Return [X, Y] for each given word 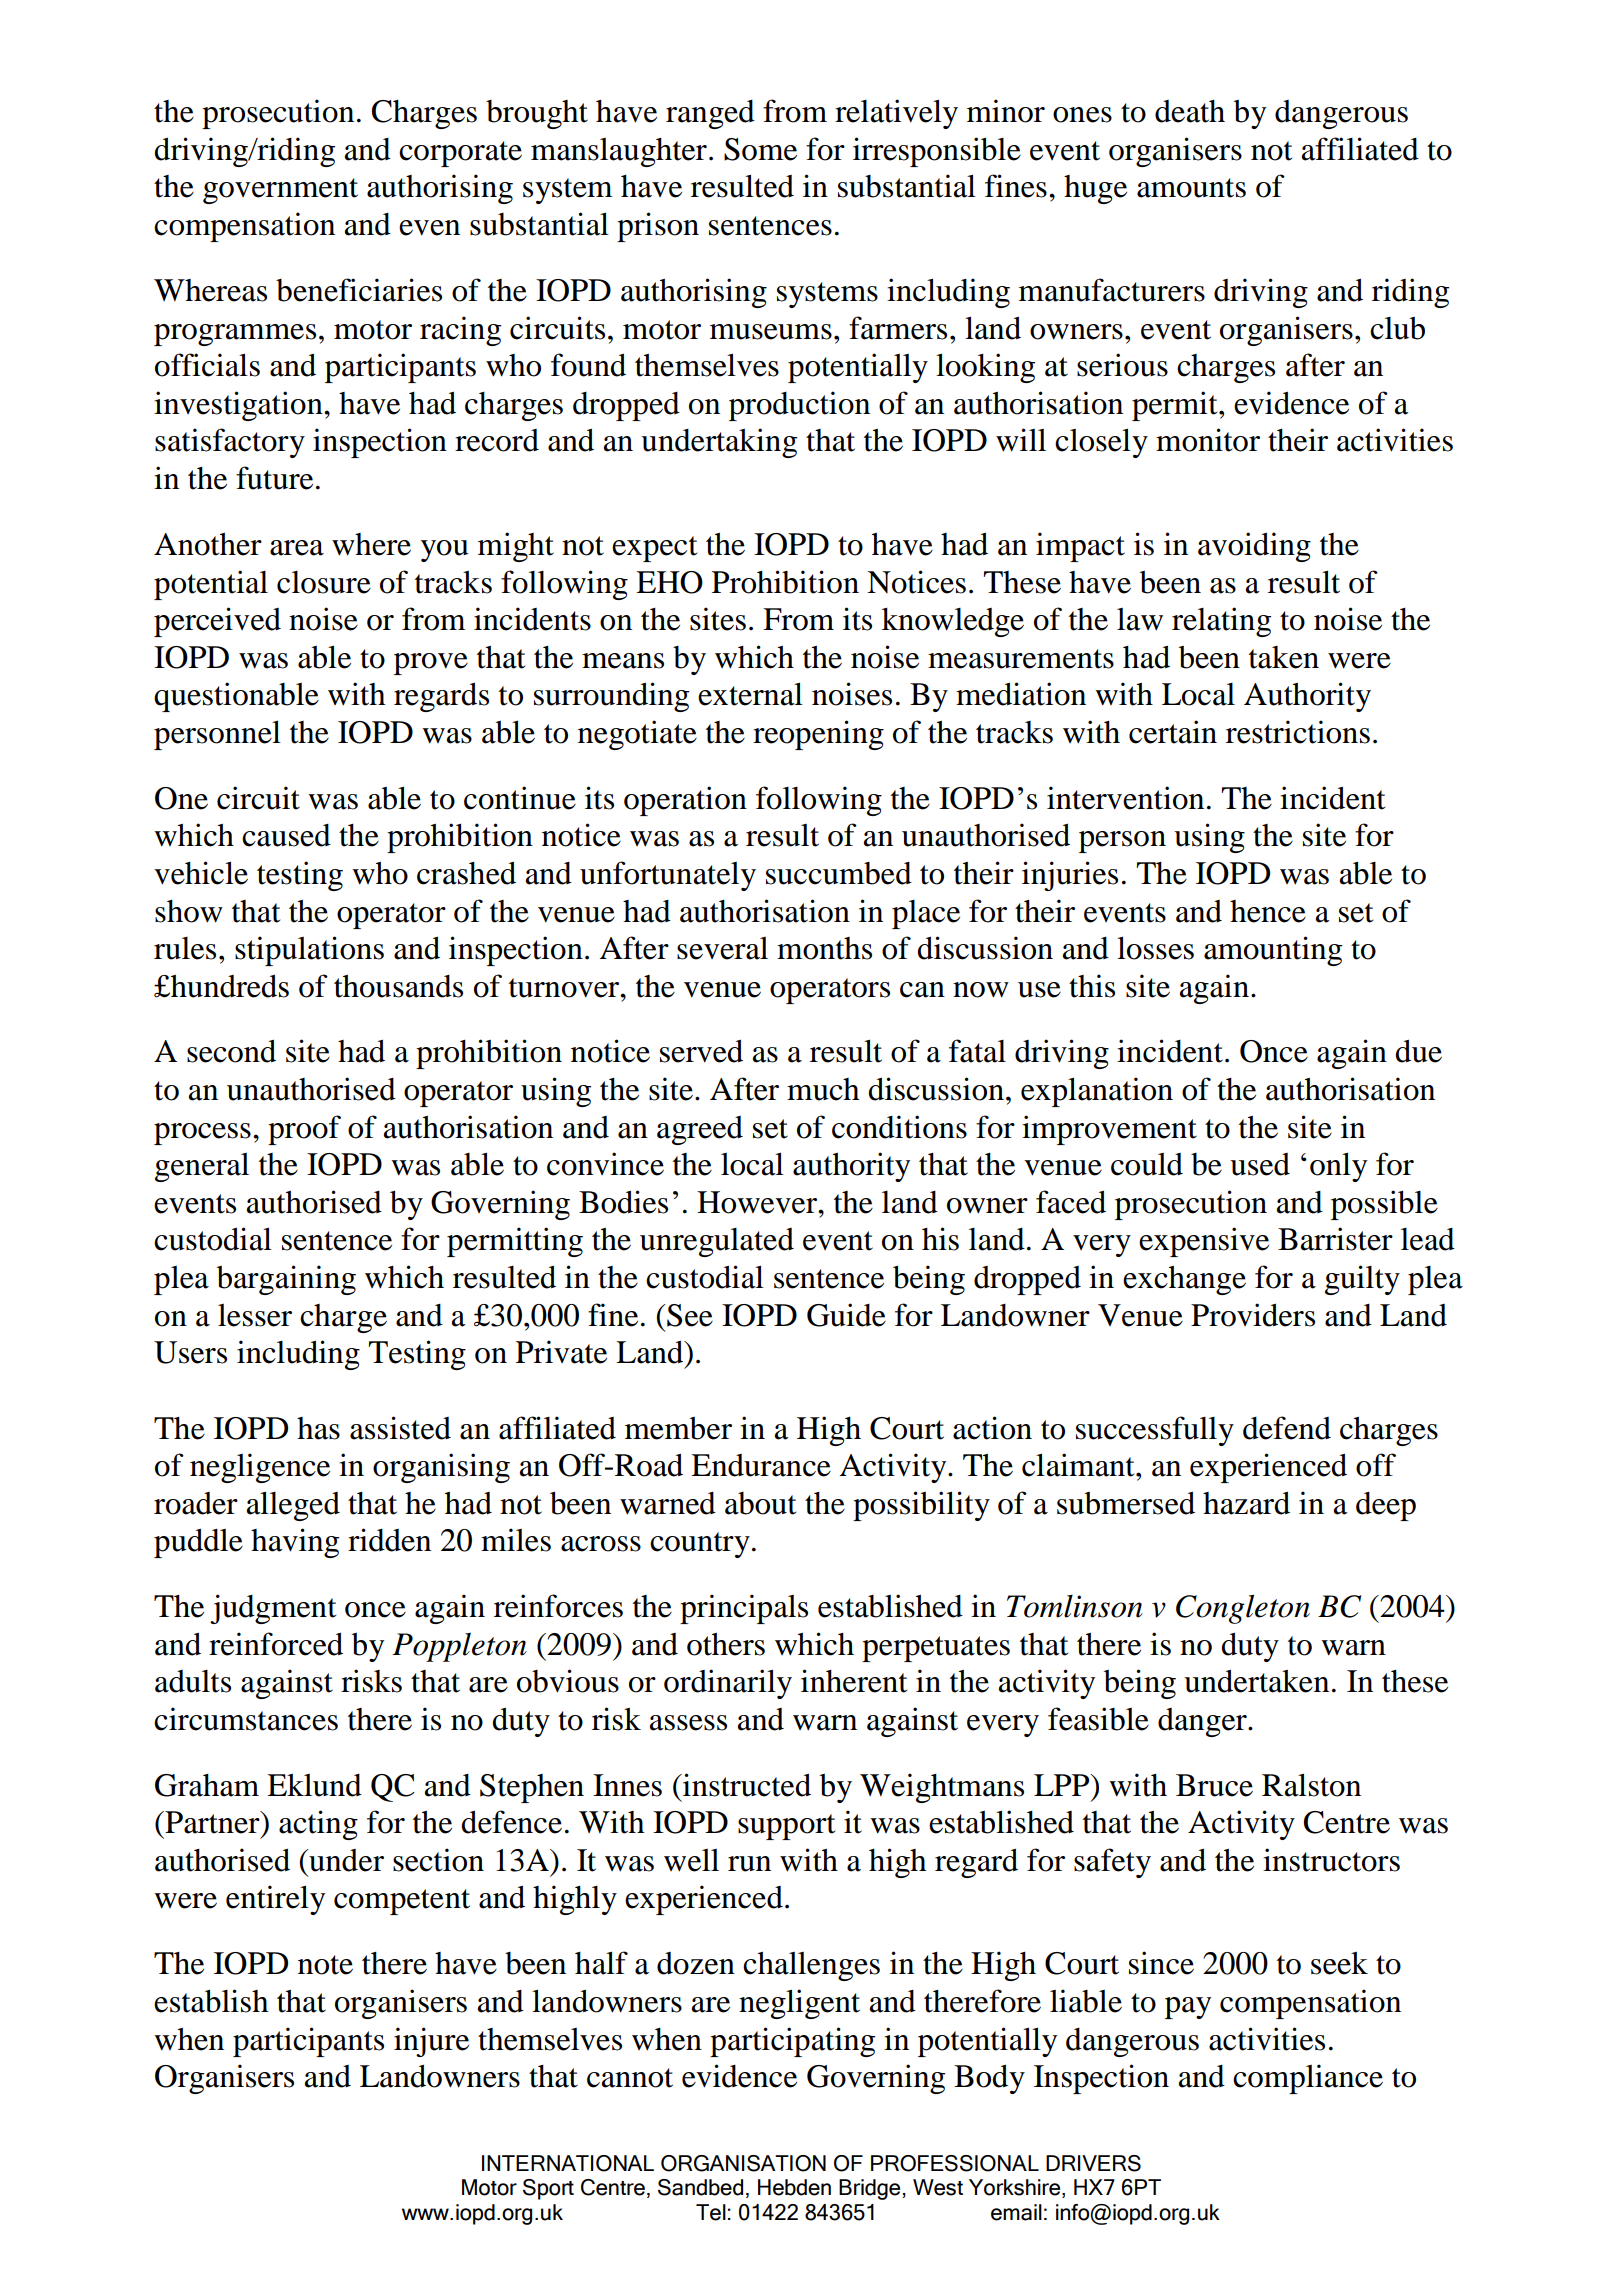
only [1338, 1167]
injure [431, 2042]
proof [304, 1130]
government [280, 191]
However [758, 1202]
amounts [1191, 188]
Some [760, 149]
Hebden [794, 2187]
